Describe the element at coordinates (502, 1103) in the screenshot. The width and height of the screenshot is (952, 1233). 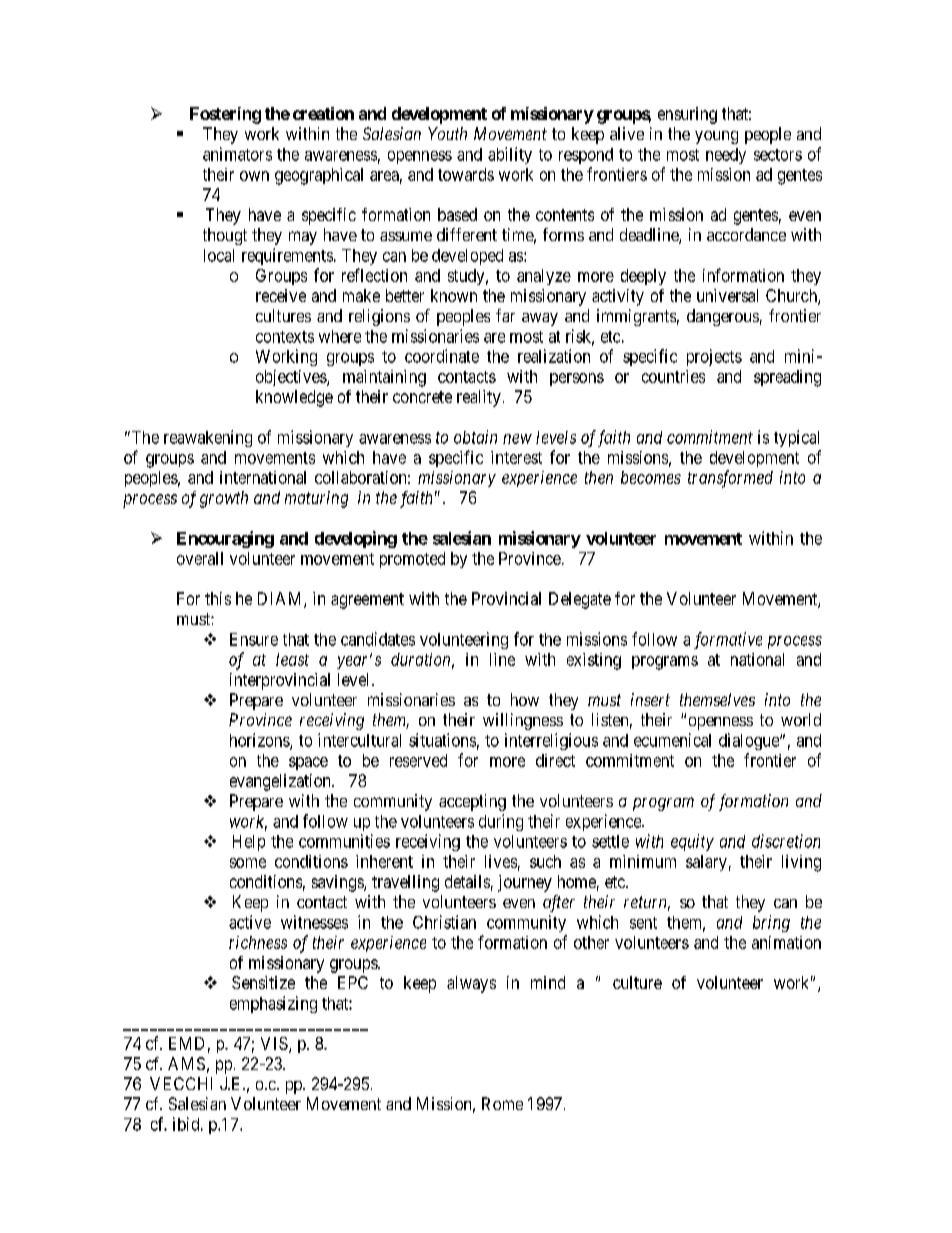
I see `Rome` at that location.
